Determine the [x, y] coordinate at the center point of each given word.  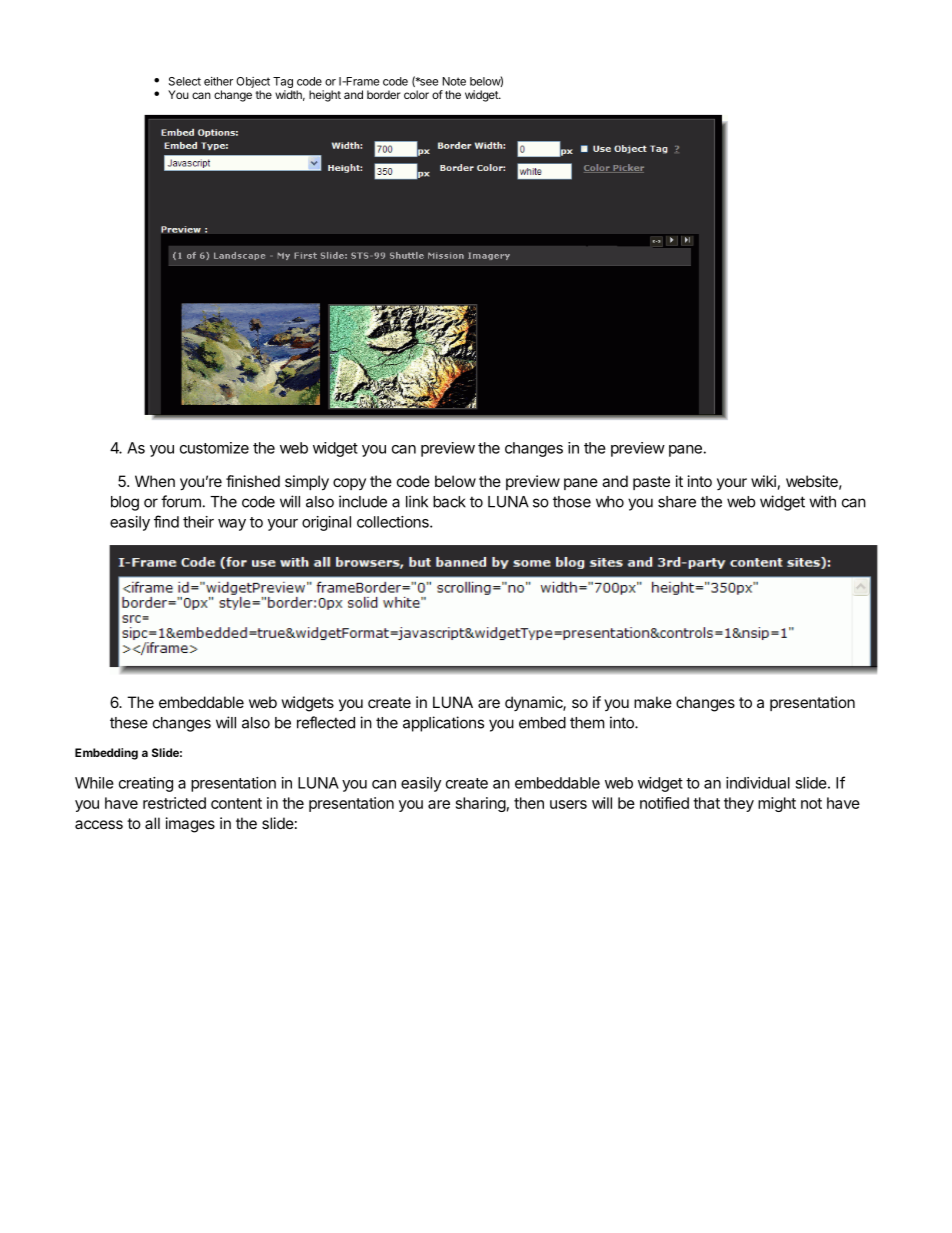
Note [454, 81]
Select [185, 81]
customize [214, 448]
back [449, 502]
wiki [763, 481]
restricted [174, 803]
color [416, 94]
